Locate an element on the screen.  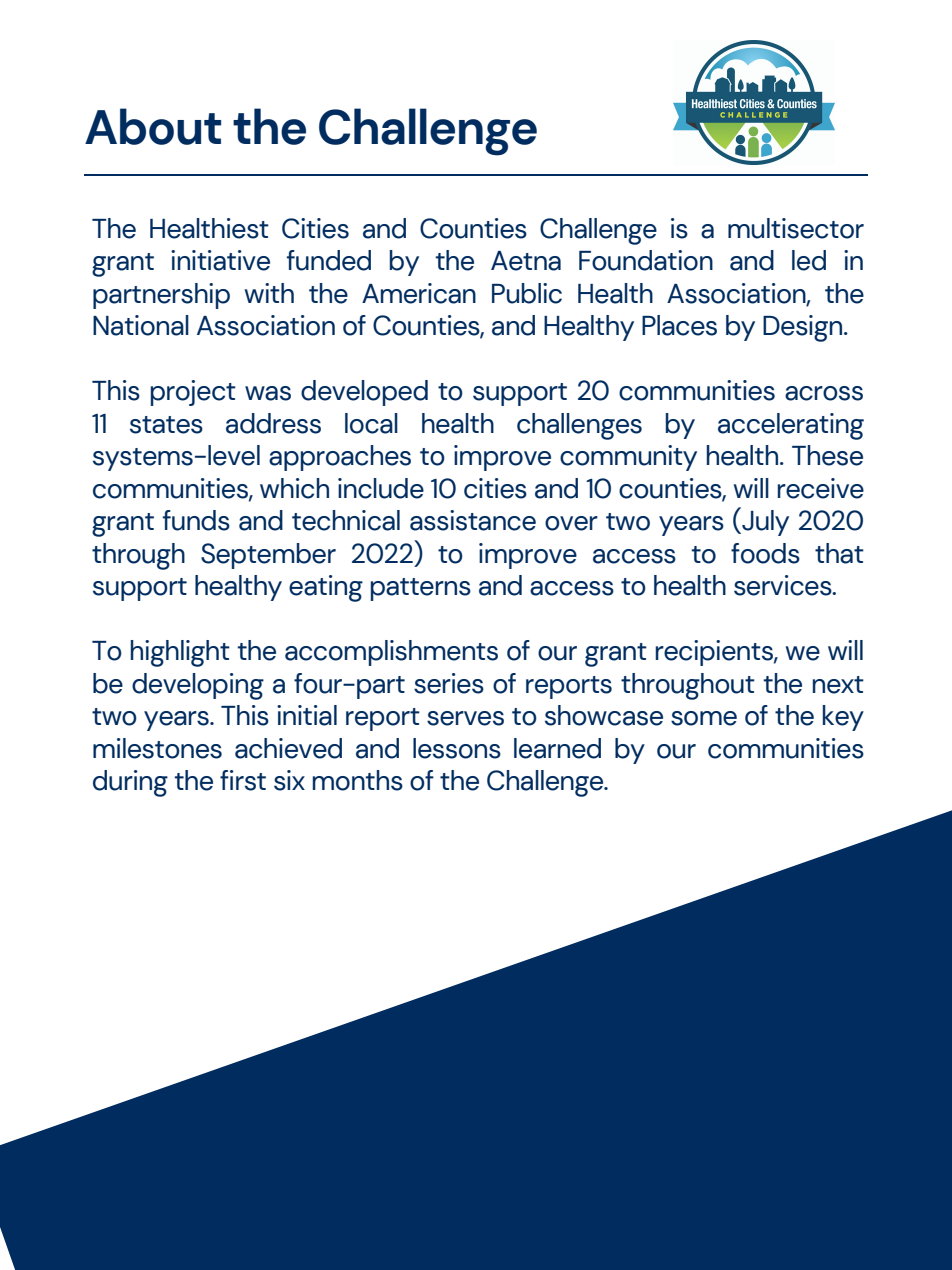
About is located at coordinates (153, 126).
